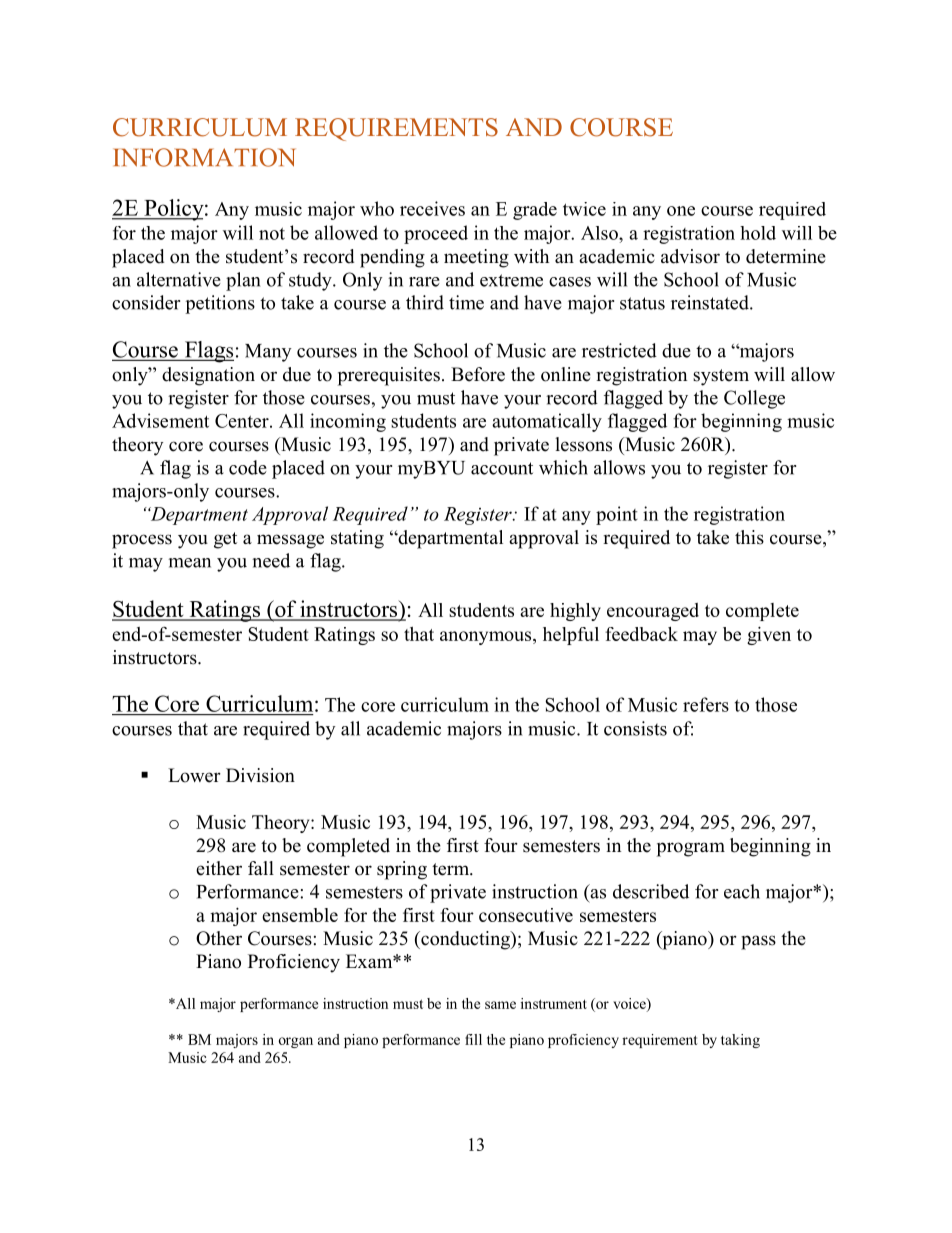 The width and height of the screenshot is (952, 1233). I want to click on College, so click(754, 399).
